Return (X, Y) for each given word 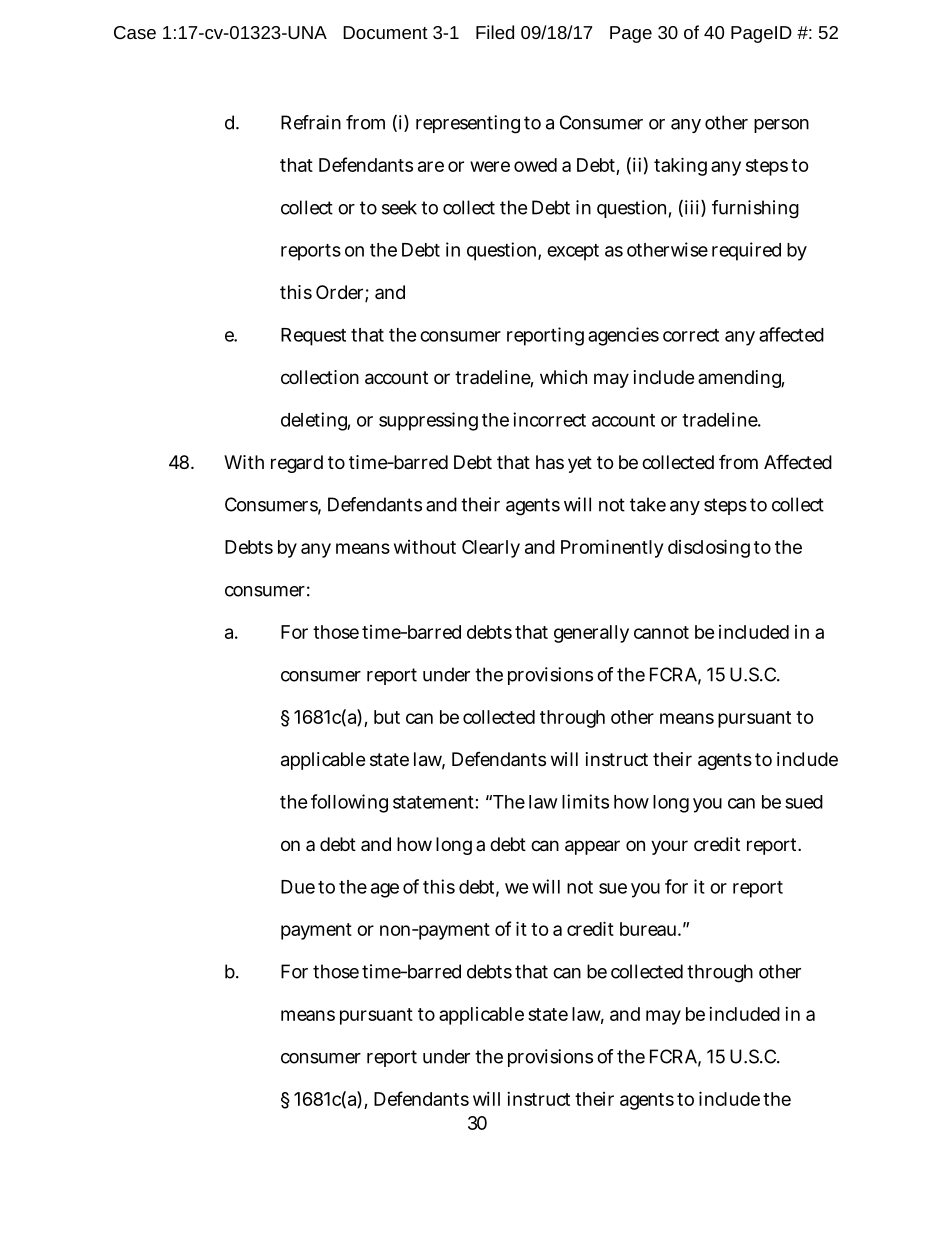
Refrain (311, 122)
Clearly (491, 549)
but (387, 717)
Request (313, 337)
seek (399, 207)
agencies (623, 336)
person (781, 126)
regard (297, 464)
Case (135, 32)
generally (591, 634)
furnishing (755, 209)
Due (298, 887)
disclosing (709, 548)
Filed (495, 32)
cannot (661, 632)
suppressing (428, 421)
